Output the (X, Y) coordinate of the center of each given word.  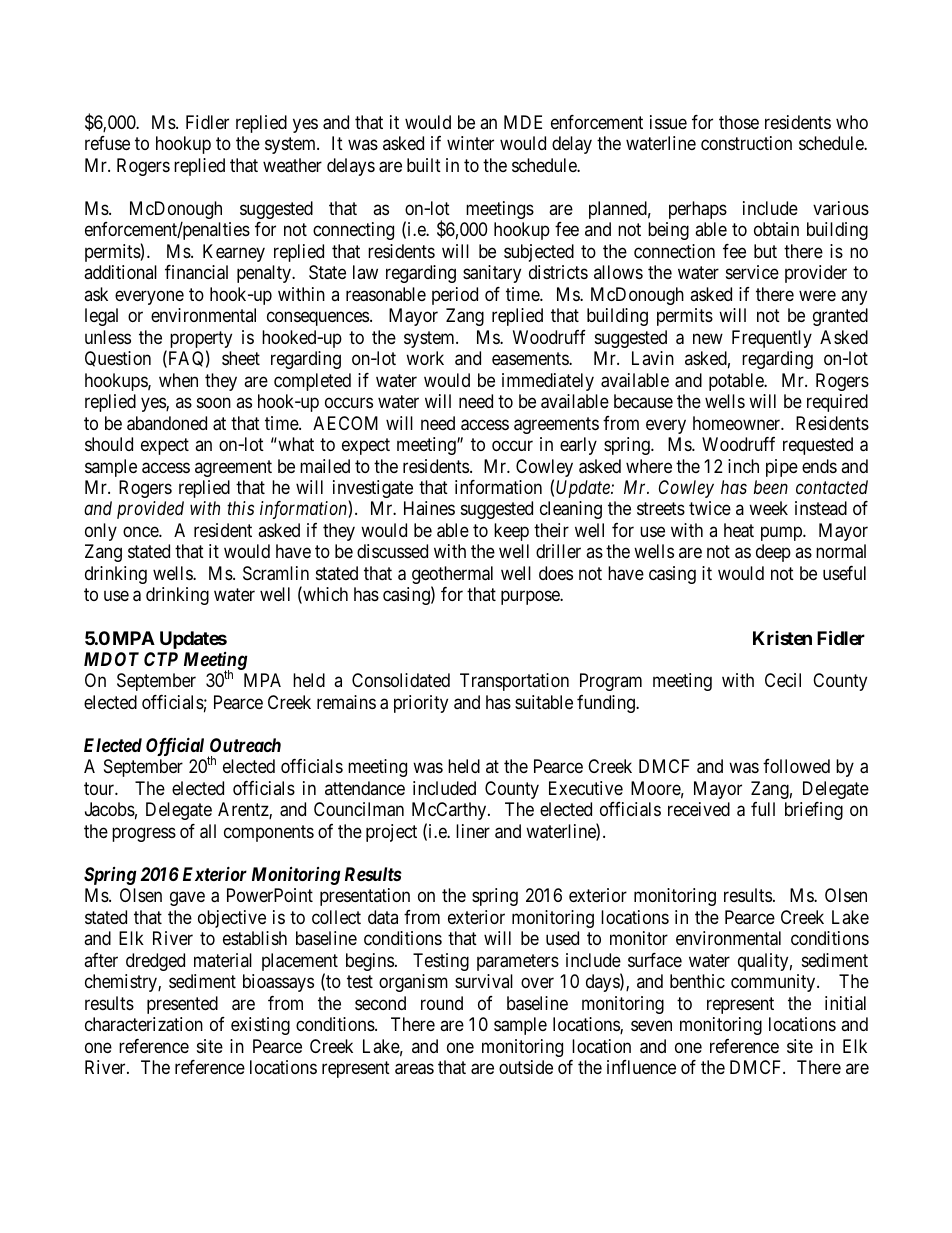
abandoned (167, 423)
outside (526, 1067)
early (578, 446)
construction (746, 143)
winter (470, 143)
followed (796, 766)
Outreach (245, 745)
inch (743, 466)
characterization (144, 1024)
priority (421, 704)
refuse (107, 143)
